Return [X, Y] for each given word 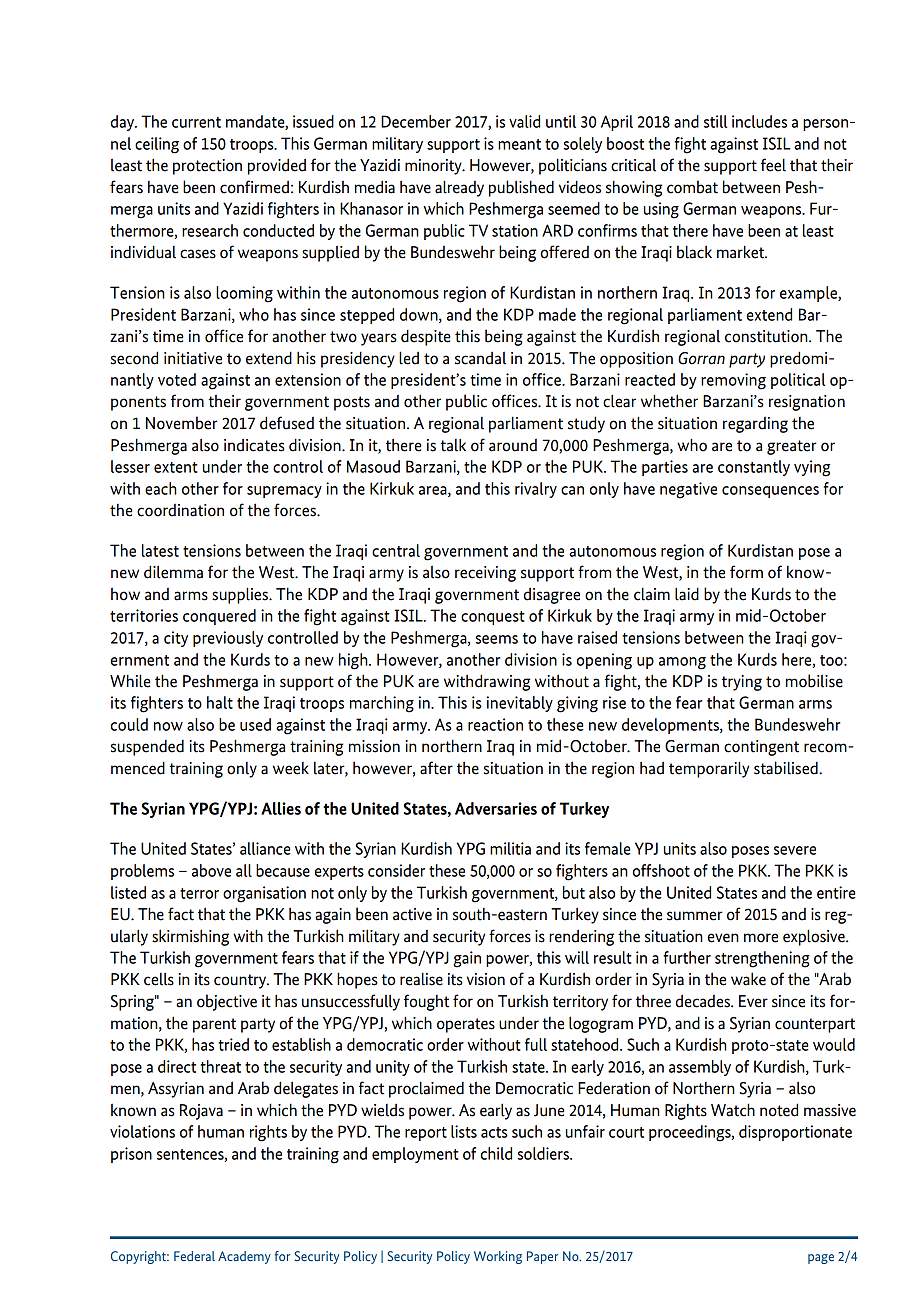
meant [519, 144]
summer [695, 916]
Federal [194, 1256]
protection [207, 167]
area [434, 491]
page [821, 1259]
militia [510, 848]
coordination [180, 510]
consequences [770, 492]
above [211, 870]
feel [773, 165]
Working [498, 1257]
